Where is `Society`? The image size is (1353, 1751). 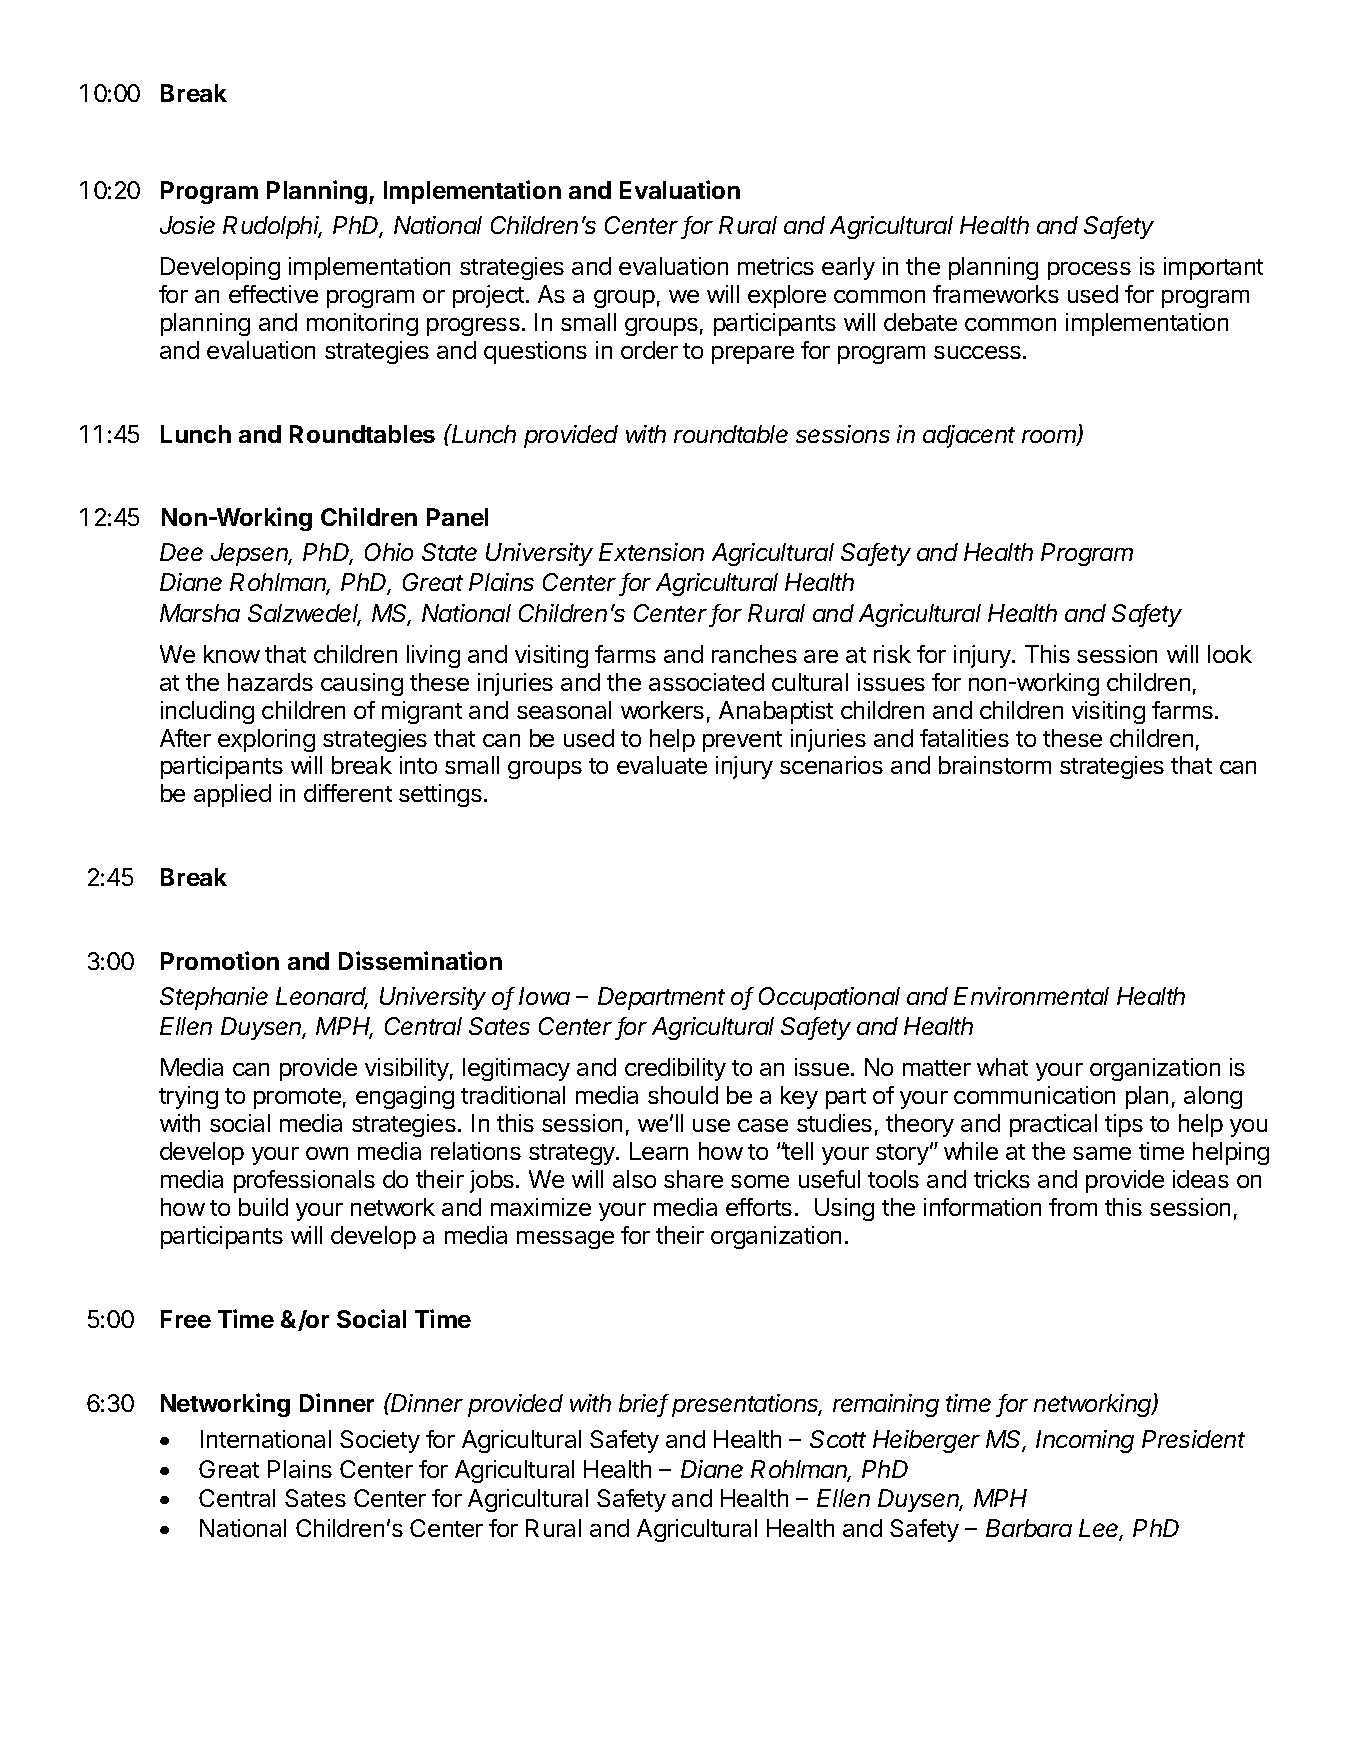
Society is located at coordinates (380, 1441).
